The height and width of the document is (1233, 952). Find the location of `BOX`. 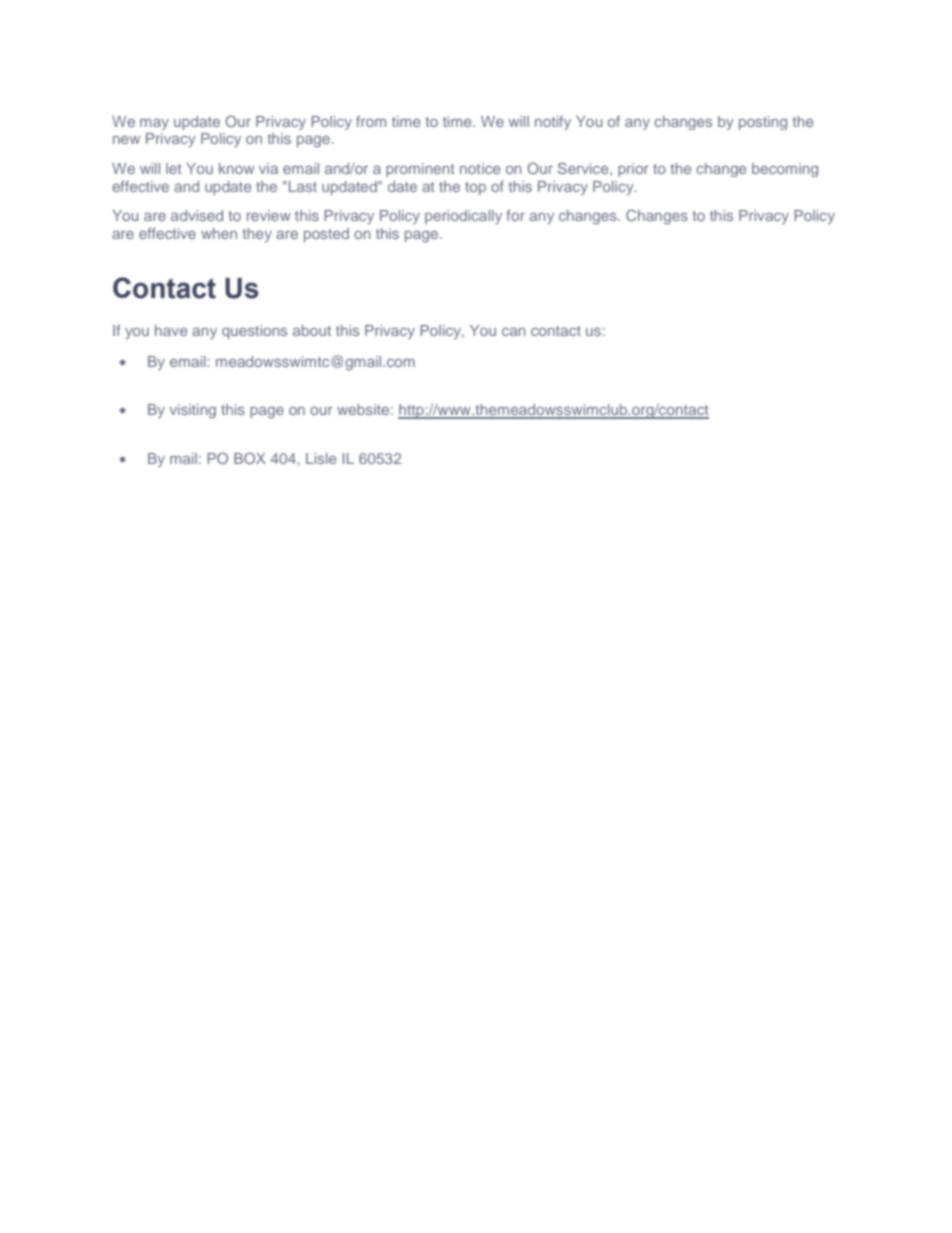

BOX is located at coordinates (250, 458).
